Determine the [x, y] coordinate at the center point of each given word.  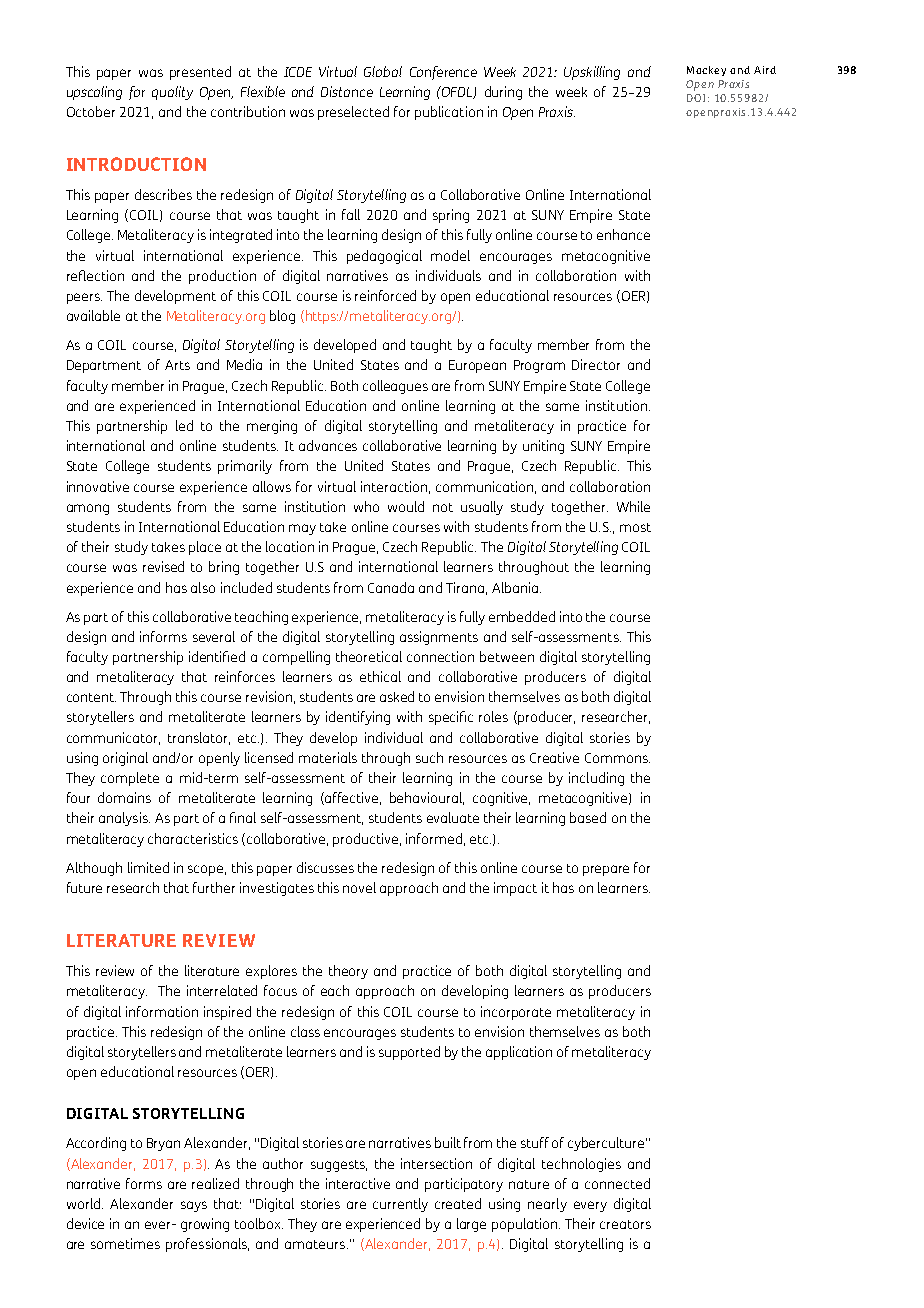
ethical [380, 676]
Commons [617, 758]
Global [383, 71]
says [194, 1206]
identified [217, 656]
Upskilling [592, 73]
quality [172, 93]
